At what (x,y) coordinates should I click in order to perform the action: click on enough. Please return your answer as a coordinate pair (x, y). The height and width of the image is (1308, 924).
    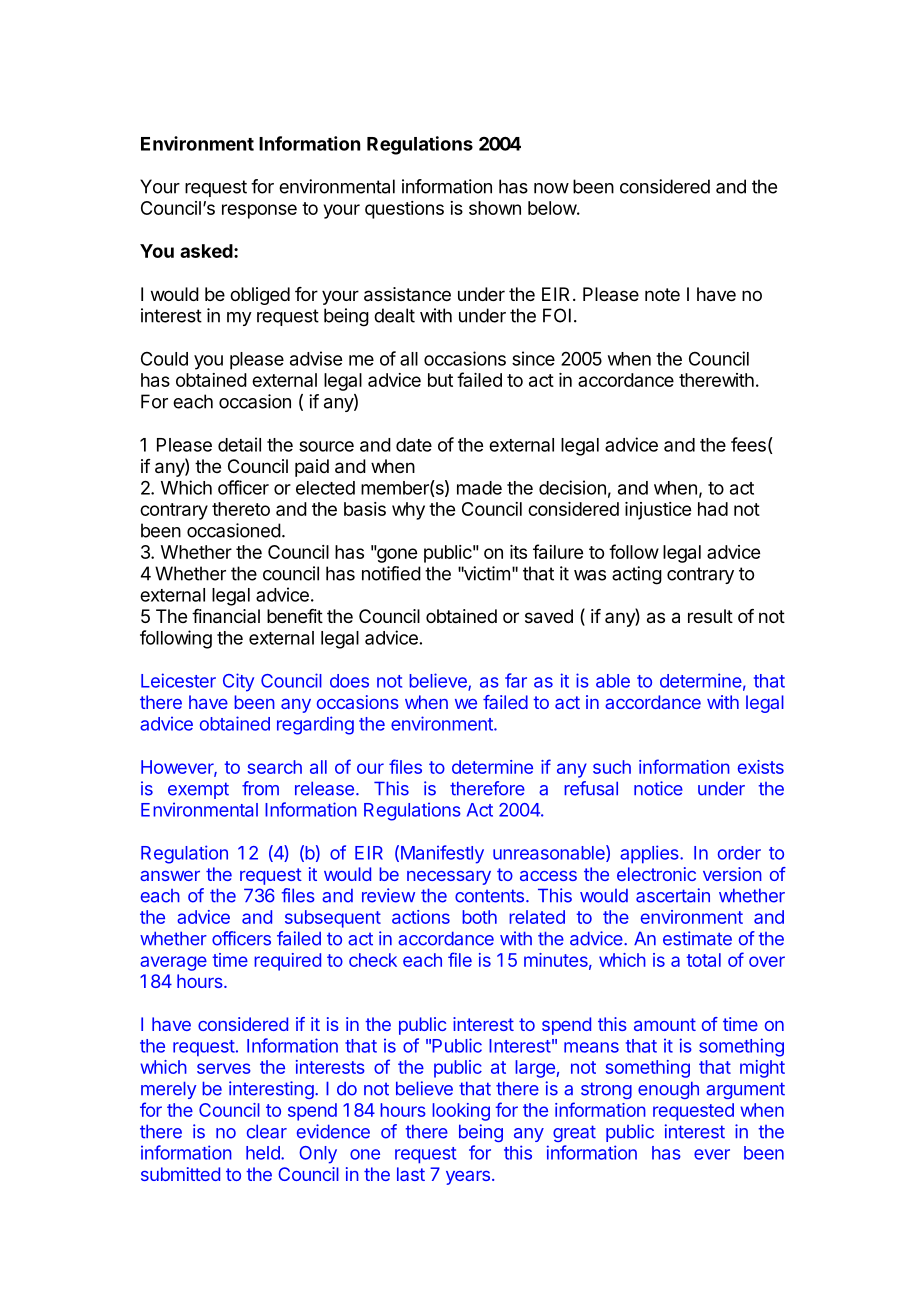
    Looking at the image, I should click on (668, 1090).
